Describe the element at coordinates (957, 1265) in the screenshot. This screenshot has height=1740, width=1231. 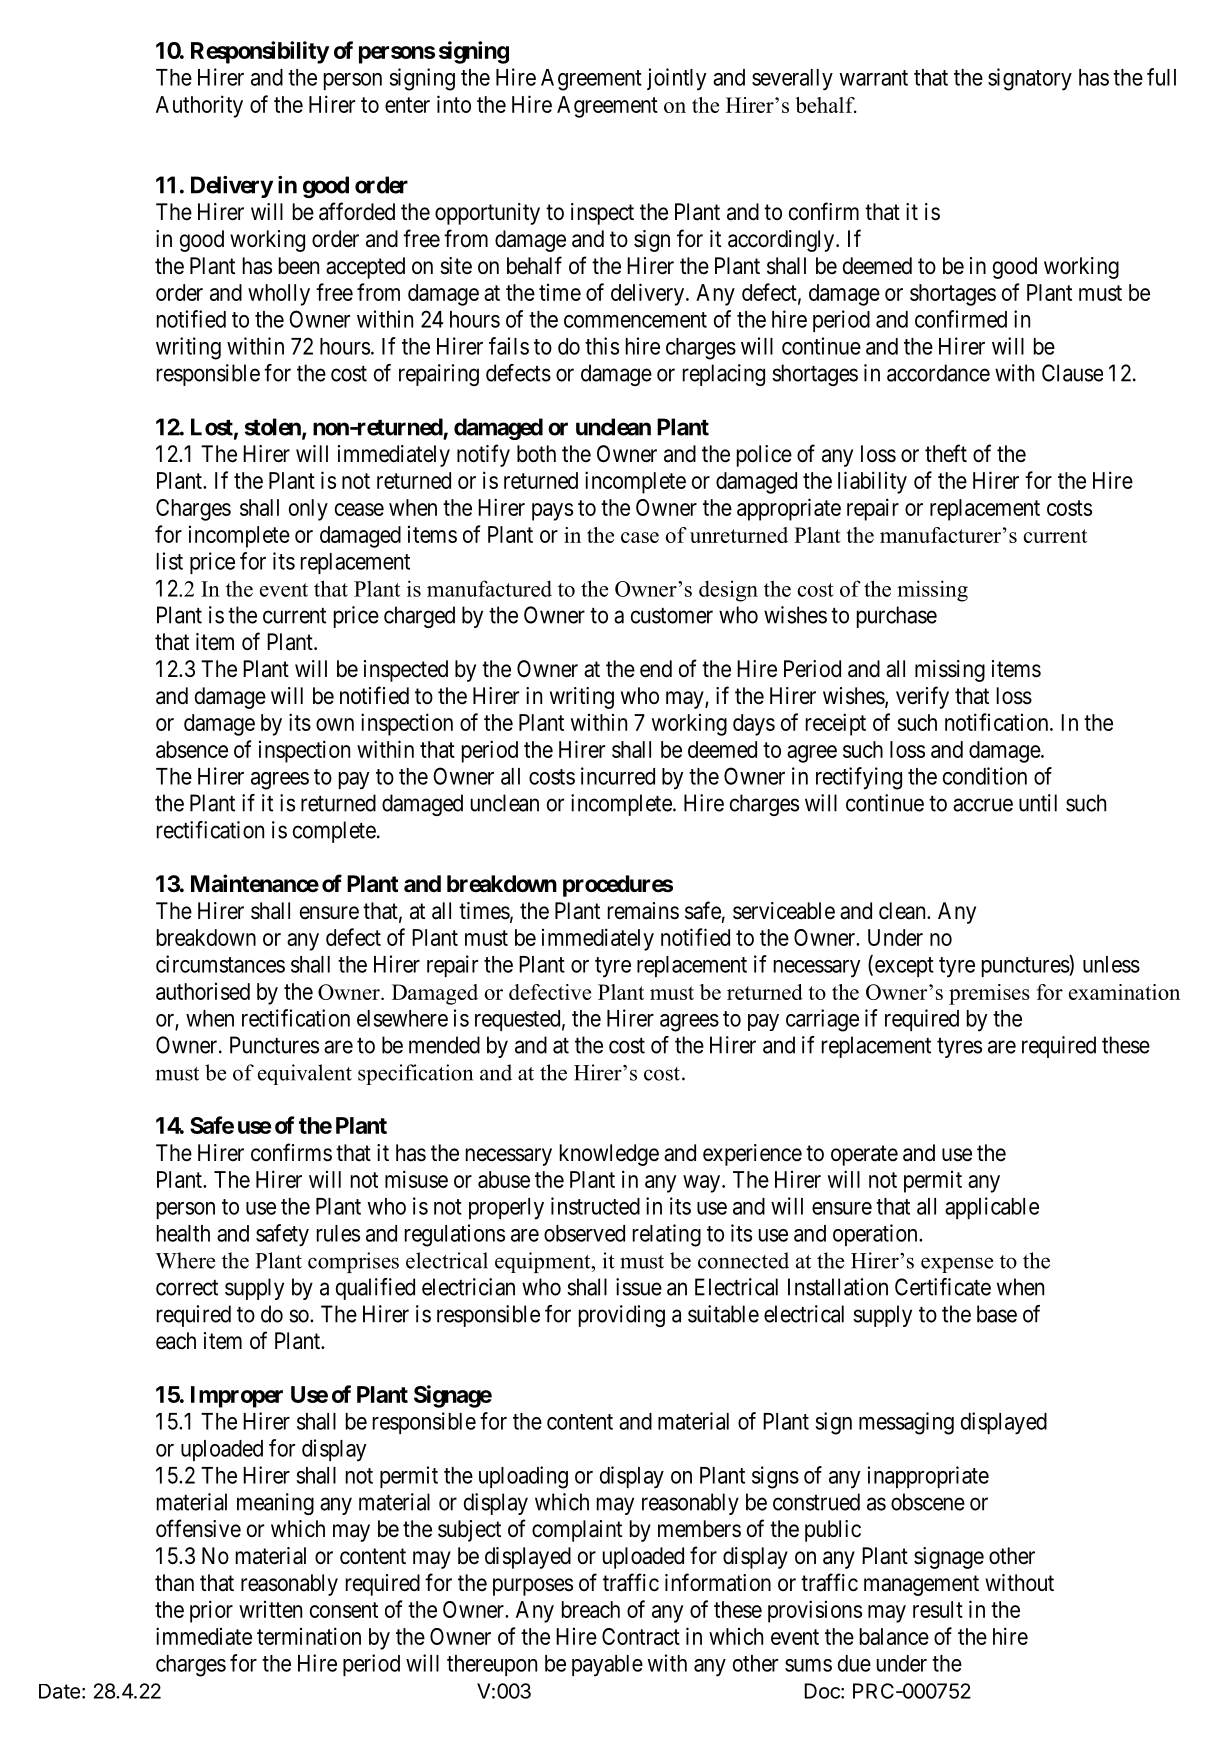
I see `expense` at that location.
